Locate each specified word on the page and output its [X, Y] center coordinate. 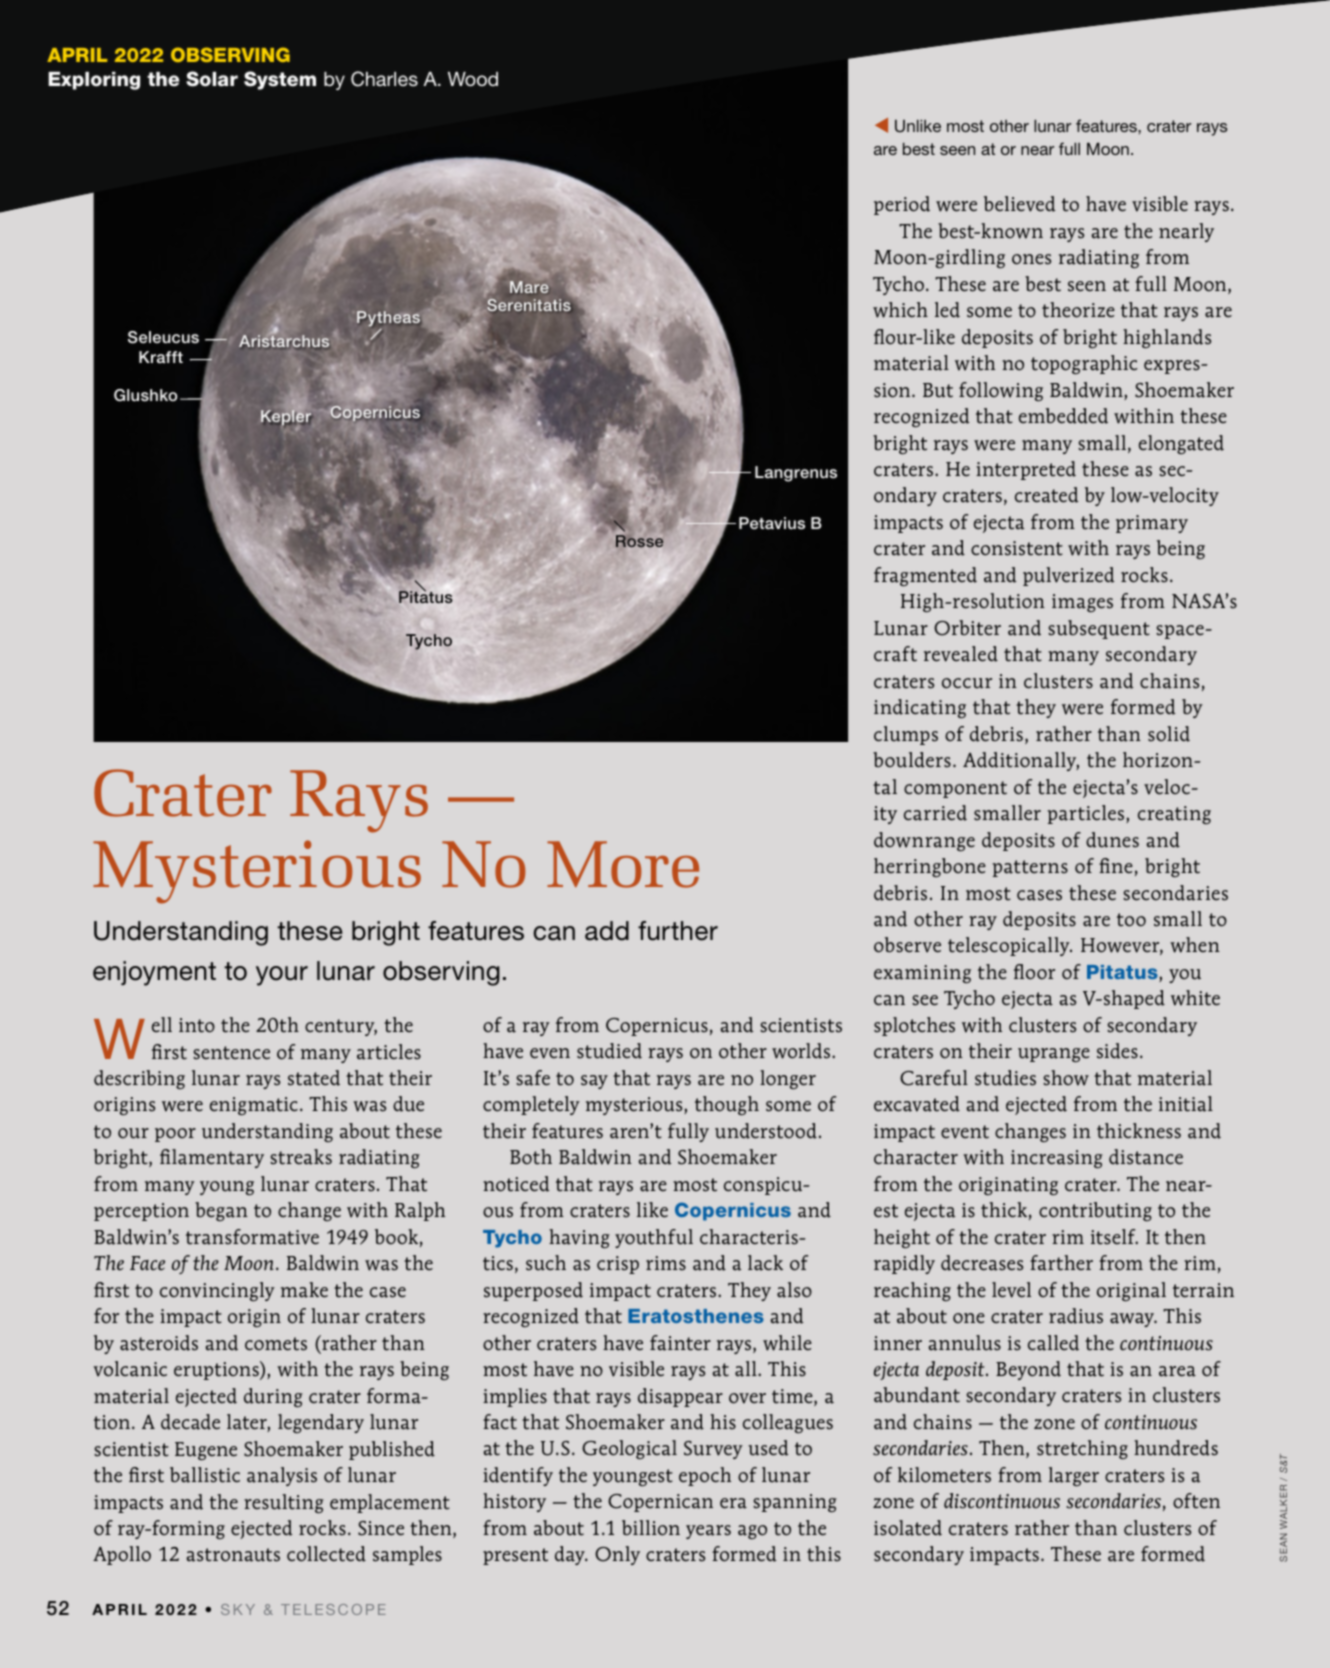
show [1066, 1078]
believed [1019, 204]
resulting [284, 1503]
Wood [473, 79]
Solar [212, 79]
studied [609, 1051]
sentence [232, 1053]
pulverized [1068, 576]
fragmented [925, 576]
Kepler [286, 416]
